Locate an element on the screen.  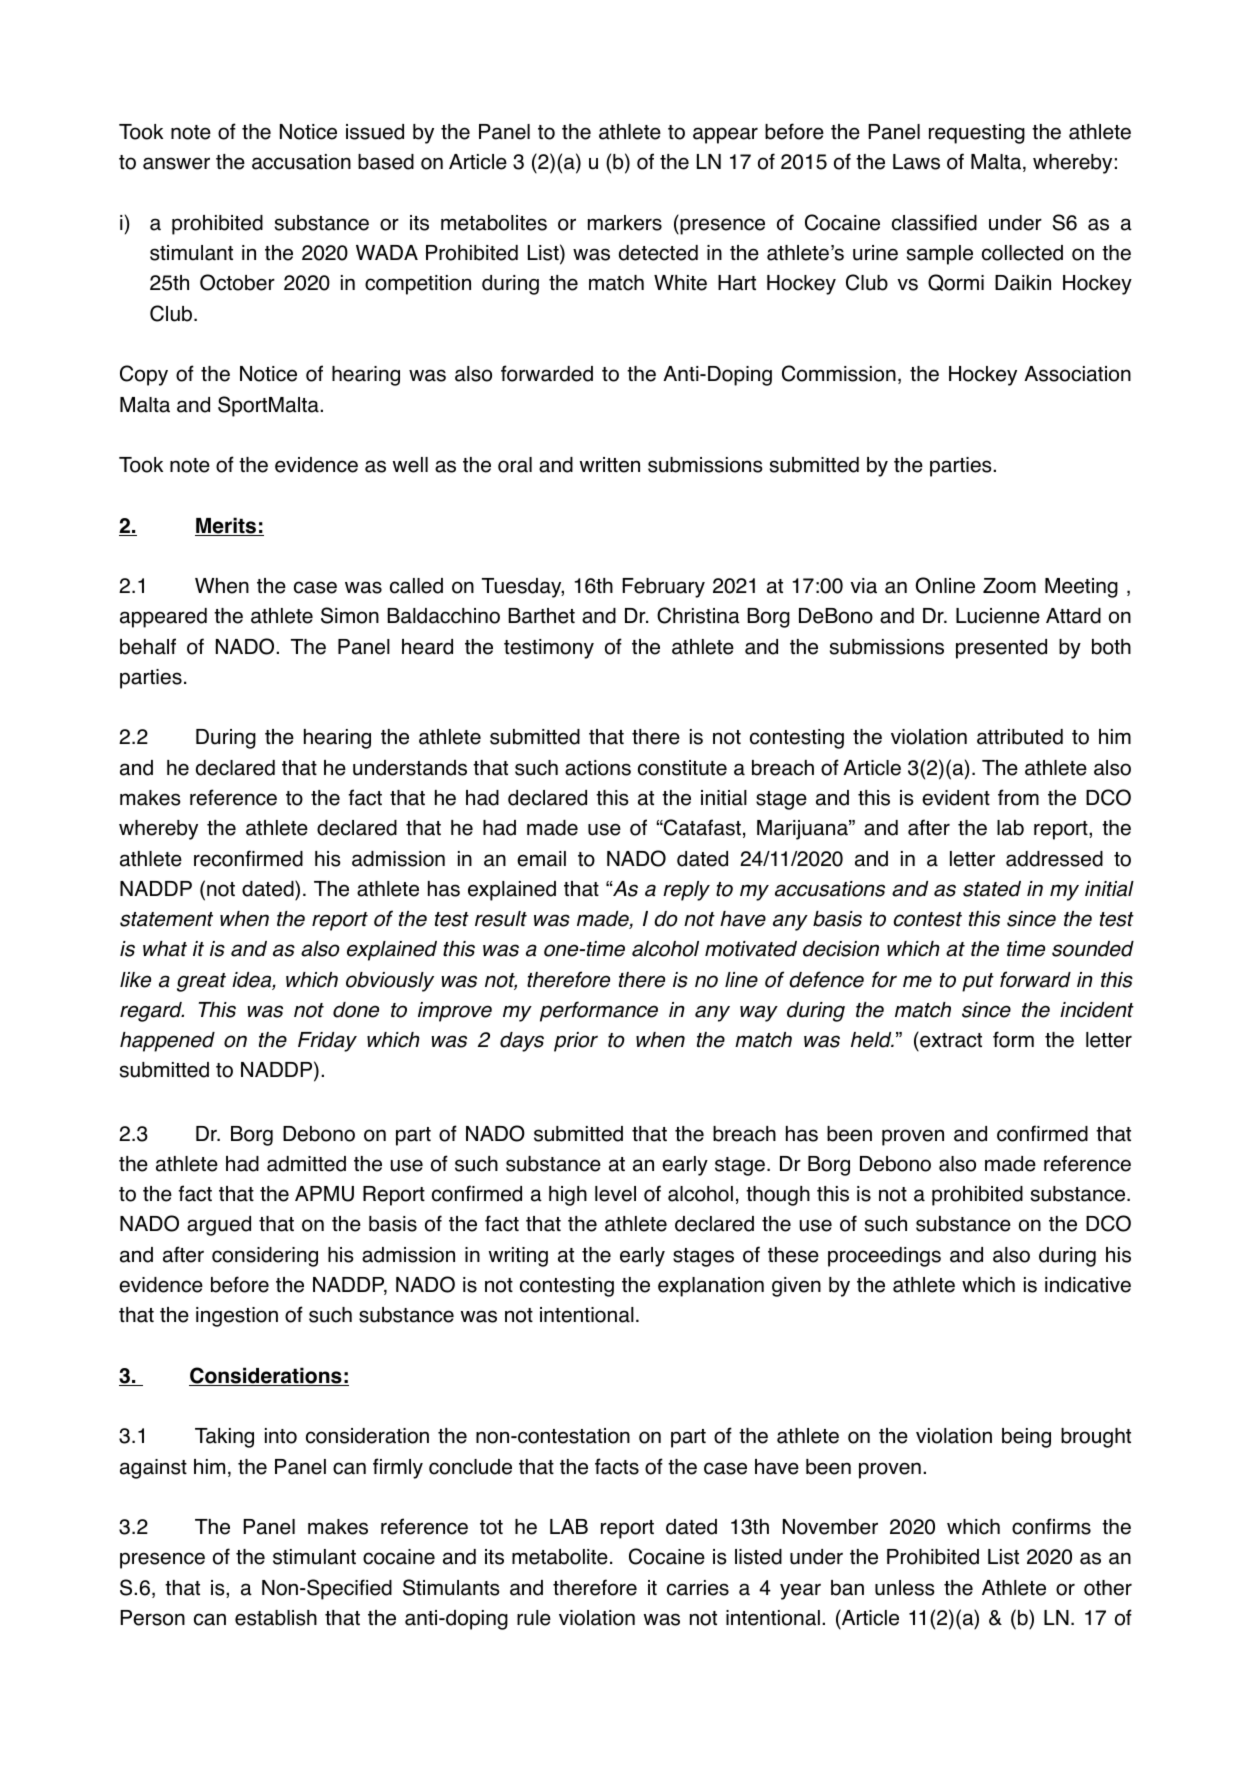
level is located at coordinates (615, 1194).
